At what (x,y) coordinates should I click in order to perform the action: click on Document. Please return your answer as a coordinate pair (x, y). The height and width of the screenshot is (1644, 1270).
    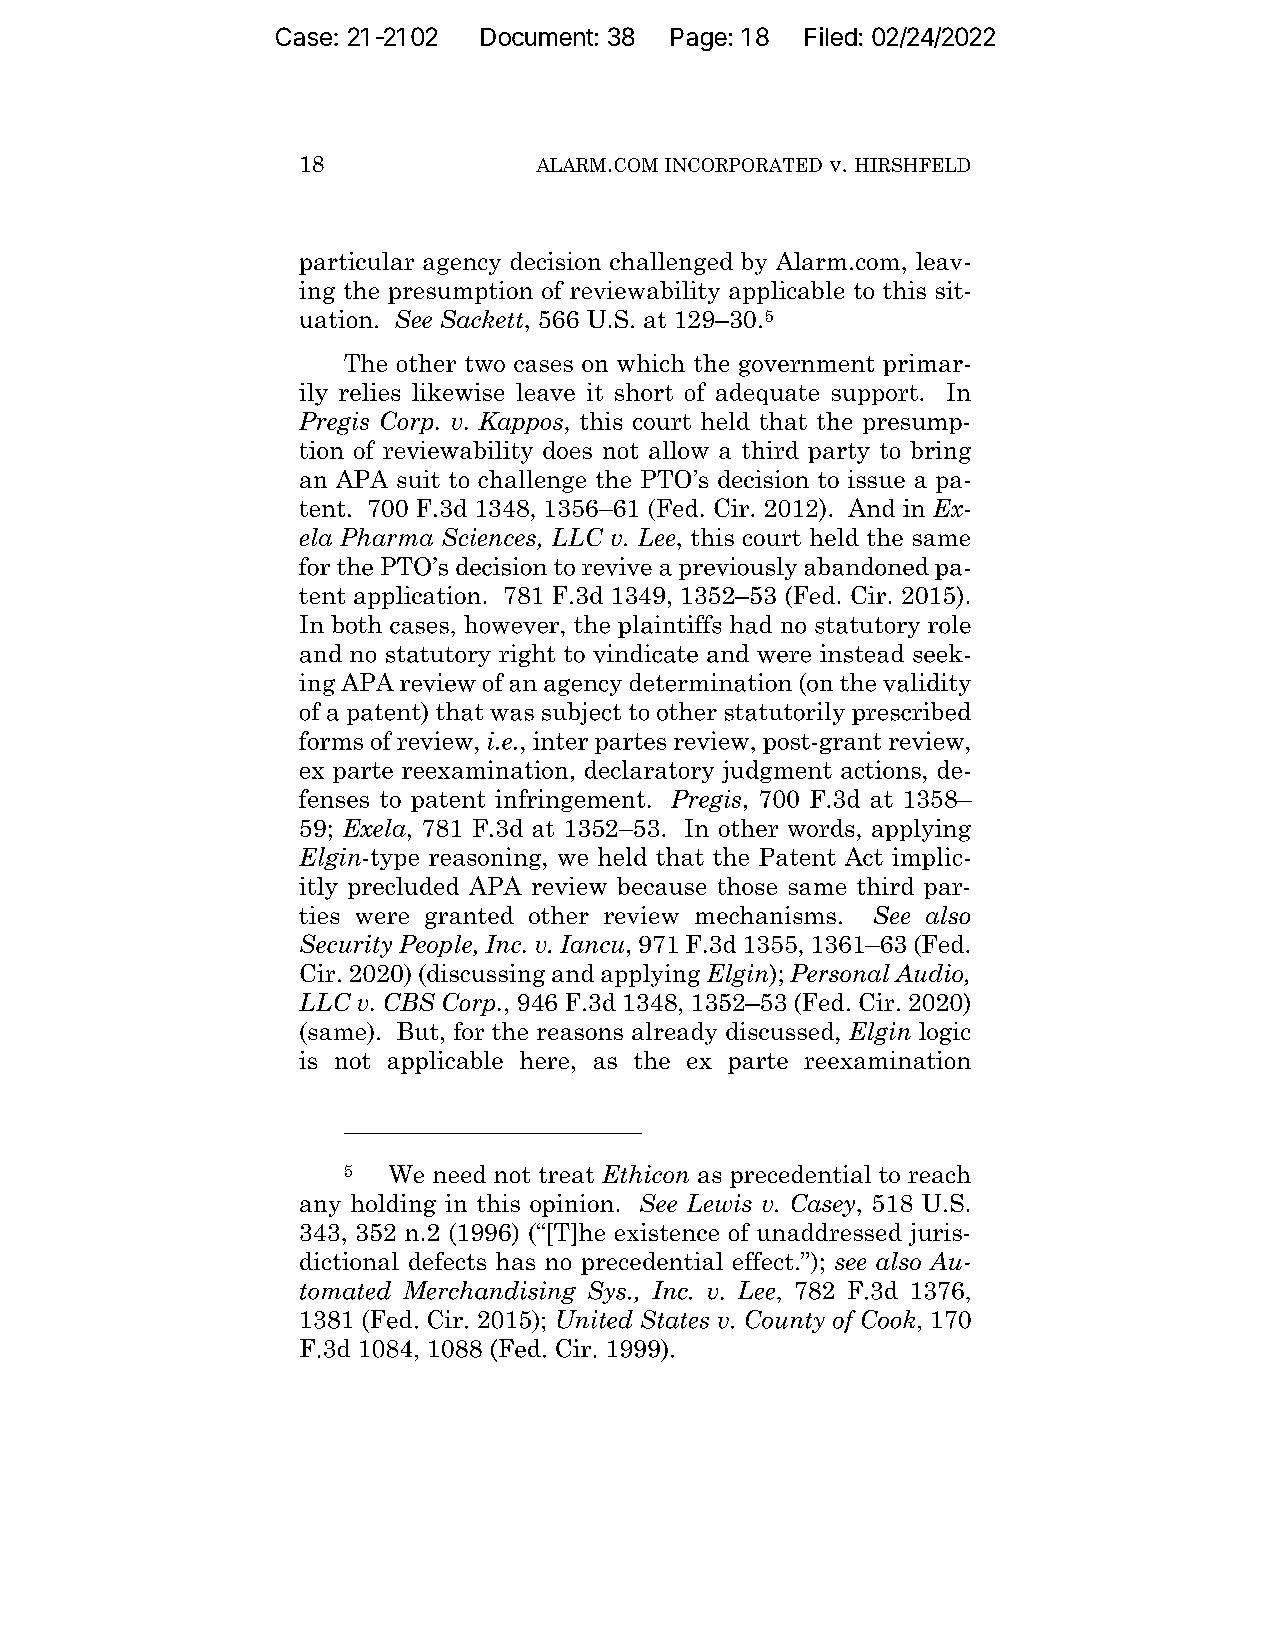
    Looking at the image, I should click on (537, 37).
